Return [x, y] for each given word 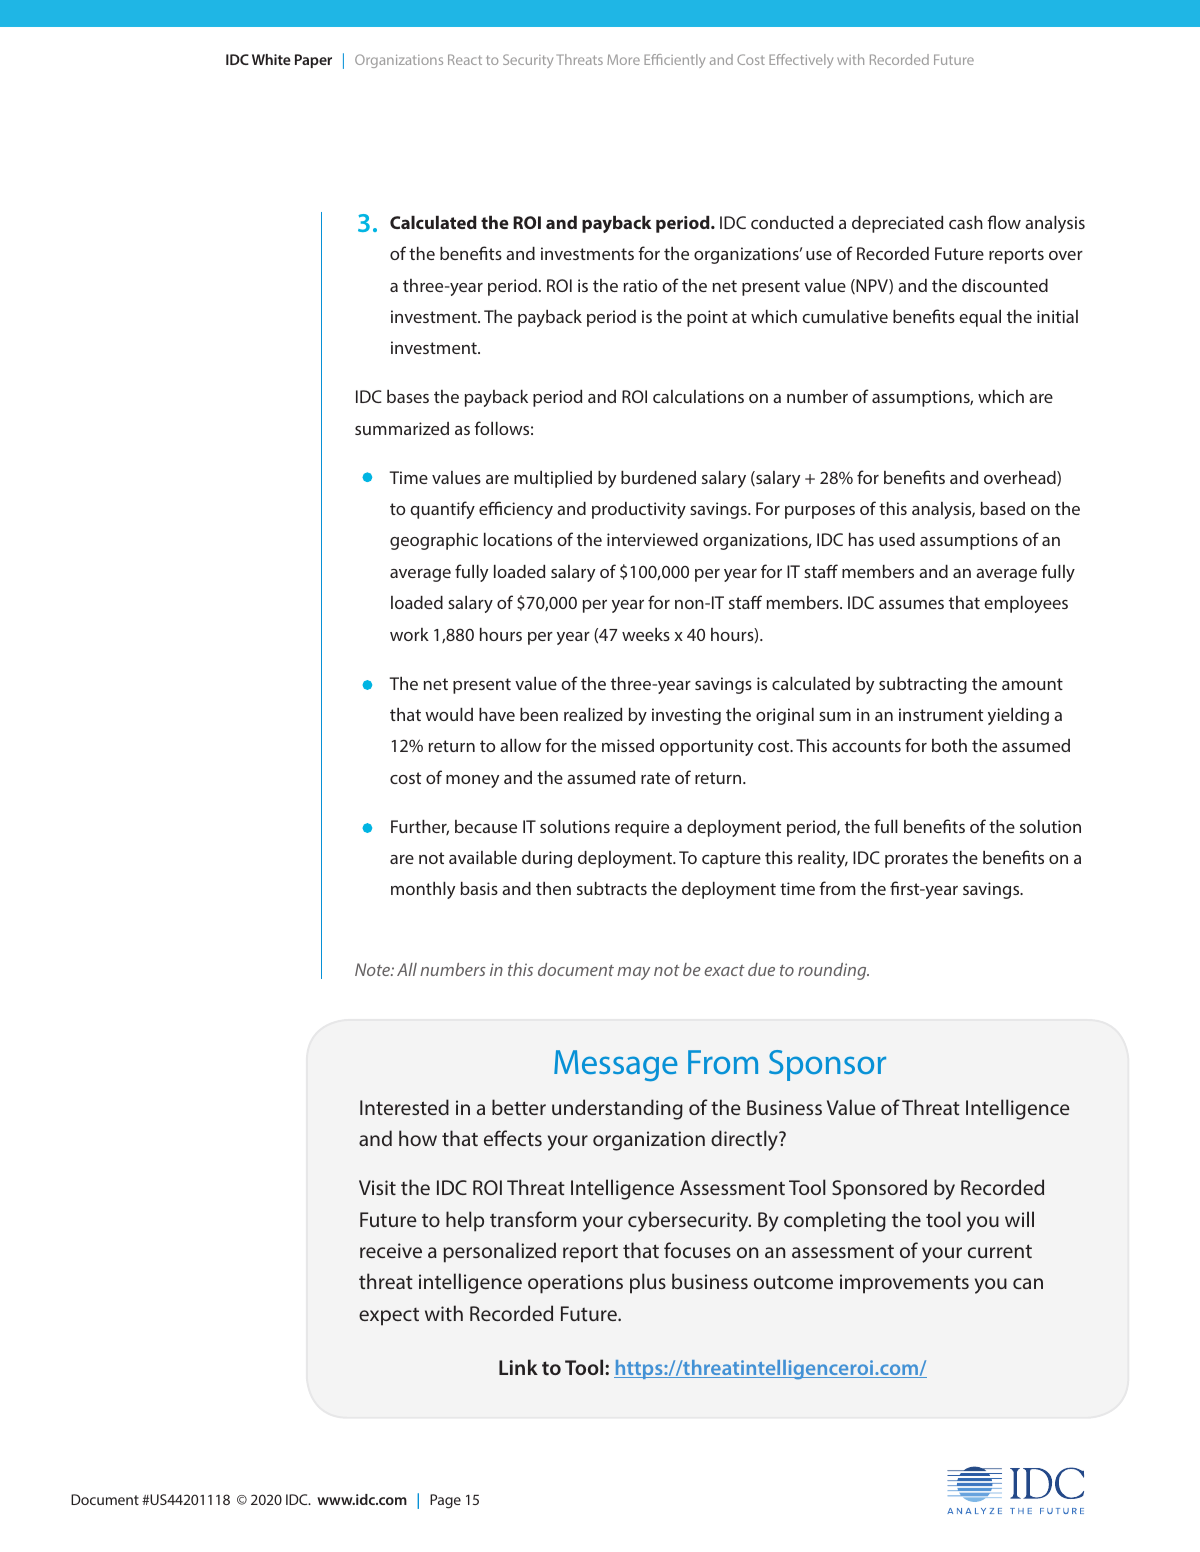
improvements [904, 1284]
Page [445, 1501]
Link [518, 1367]
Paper [313, 61]
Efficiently [674, 61]
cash [966, 222]
